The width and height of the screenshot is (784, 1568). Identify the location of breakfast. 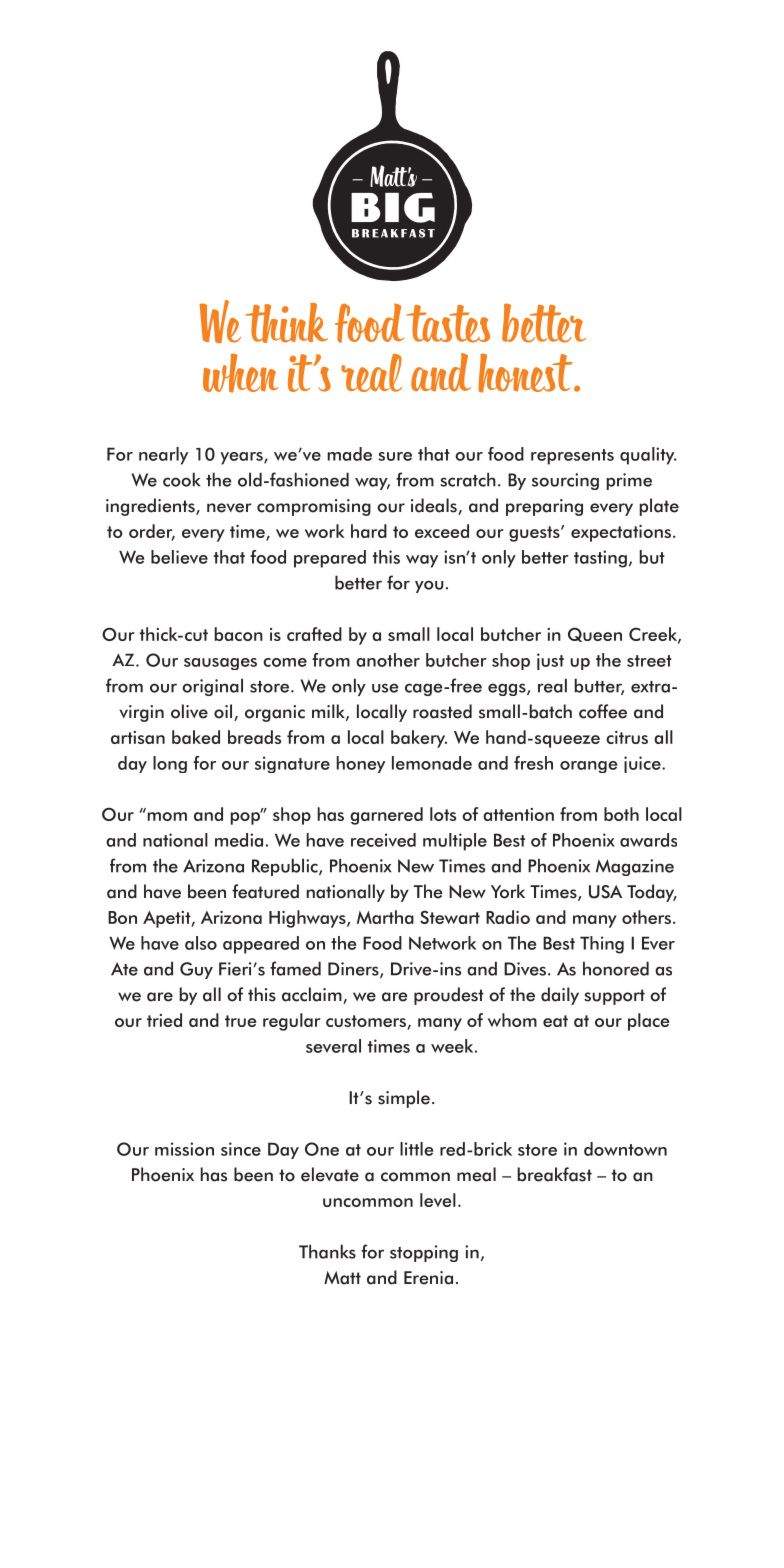
(555, 1174).
